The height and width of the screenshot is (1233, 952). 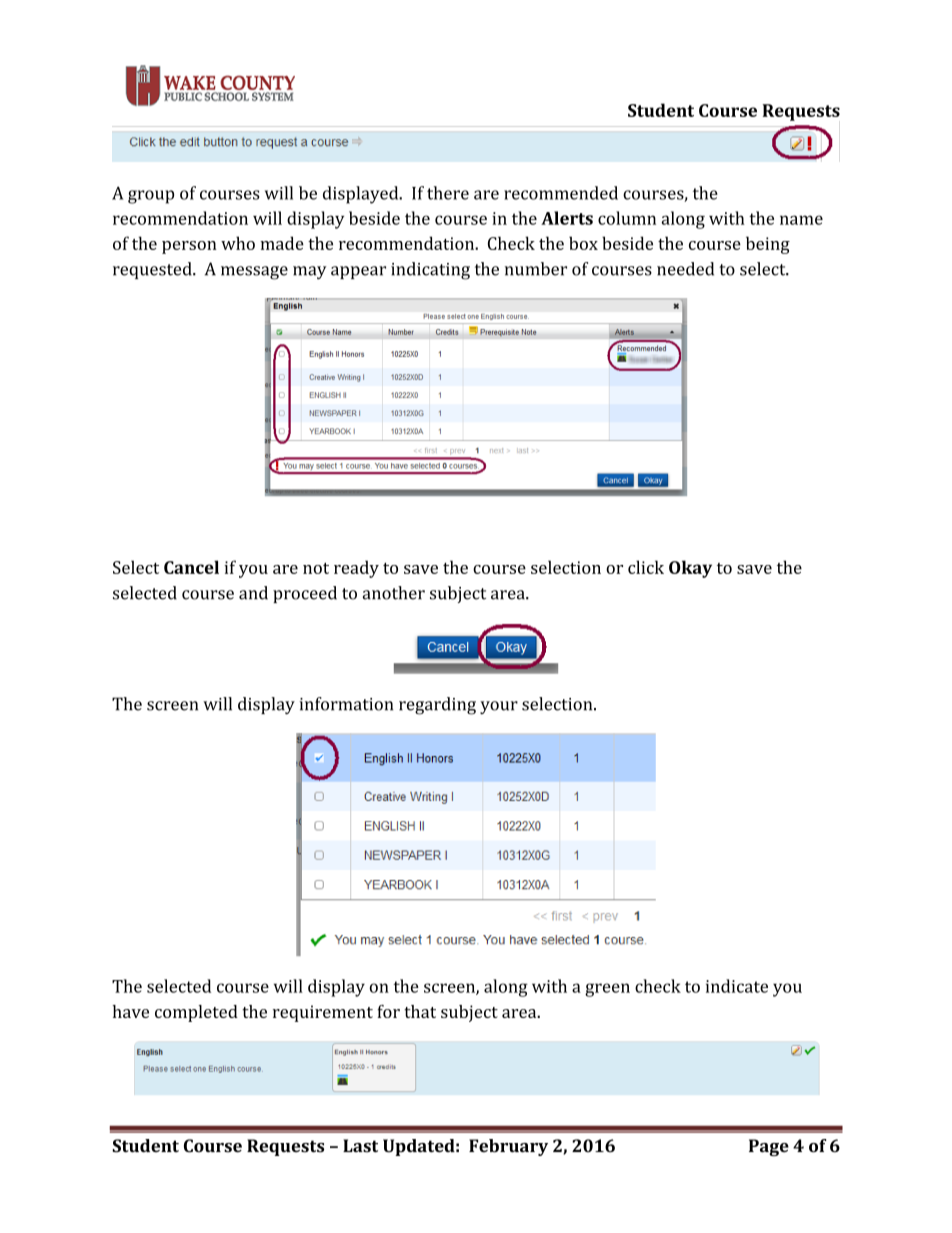 I want to click on completed, so click(x=196, y=1013).
